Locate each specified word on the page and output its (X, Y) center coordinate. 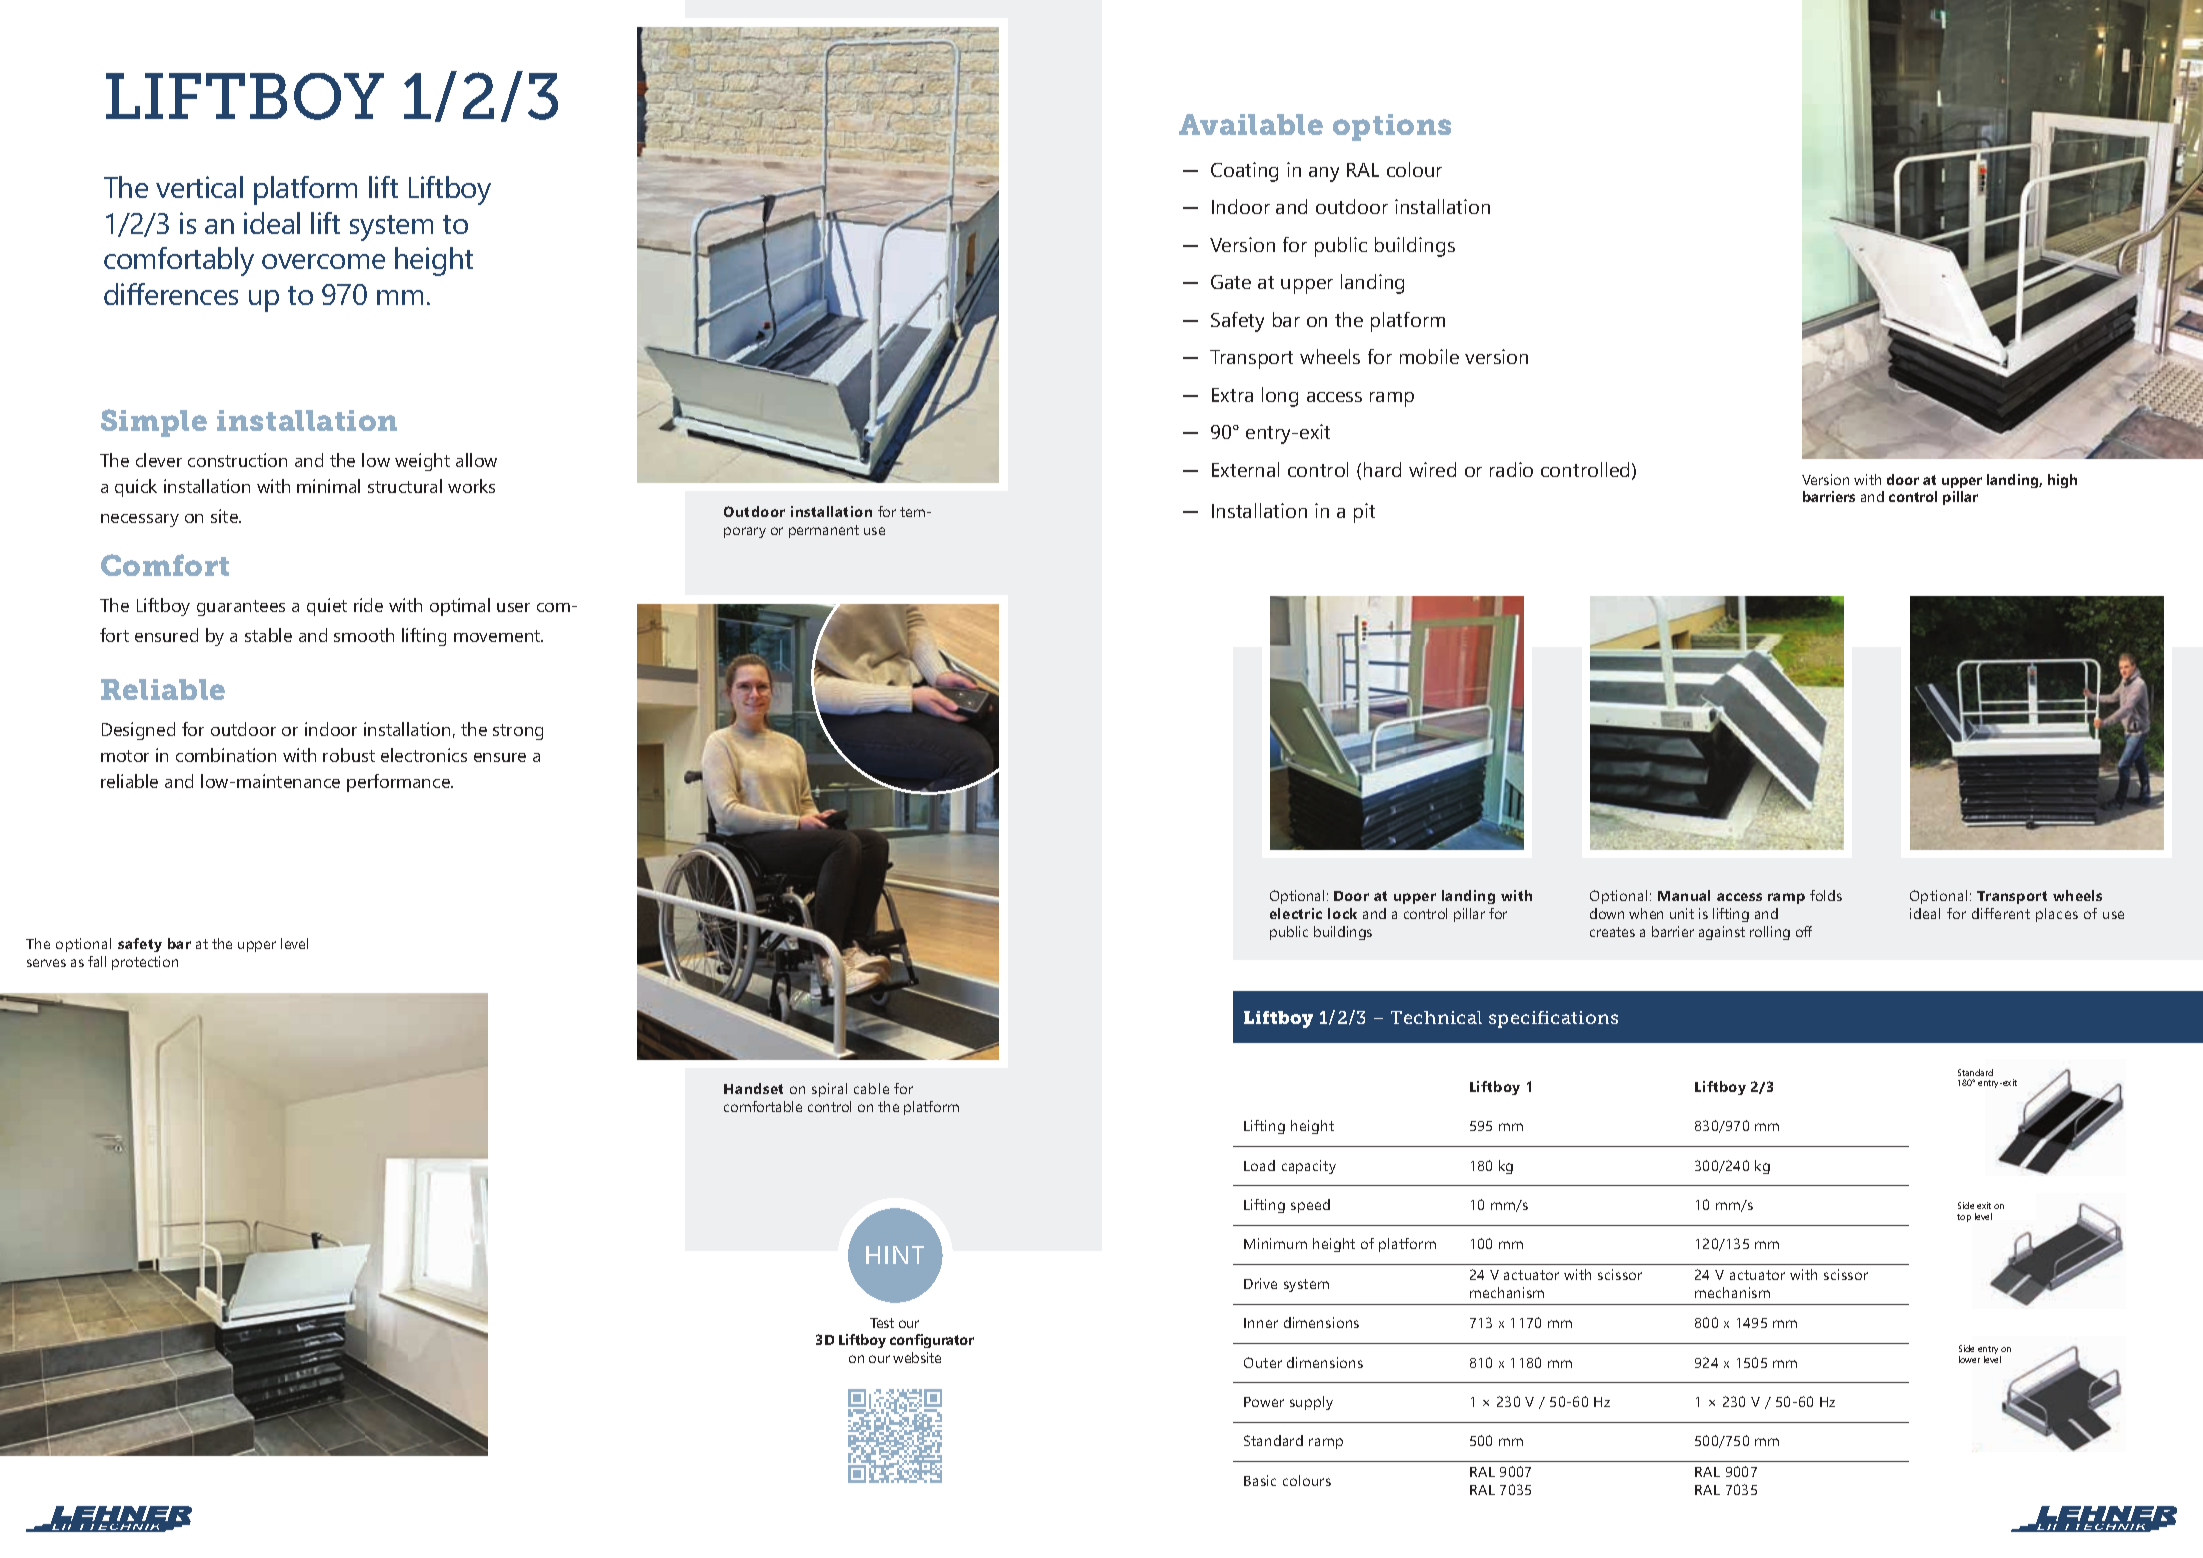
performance (399, 783)
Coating (1244, 172)
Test (882, 1323)
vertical (199, 187)
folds (1826, 895)
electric (1296, 913)
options (1392, 127)
